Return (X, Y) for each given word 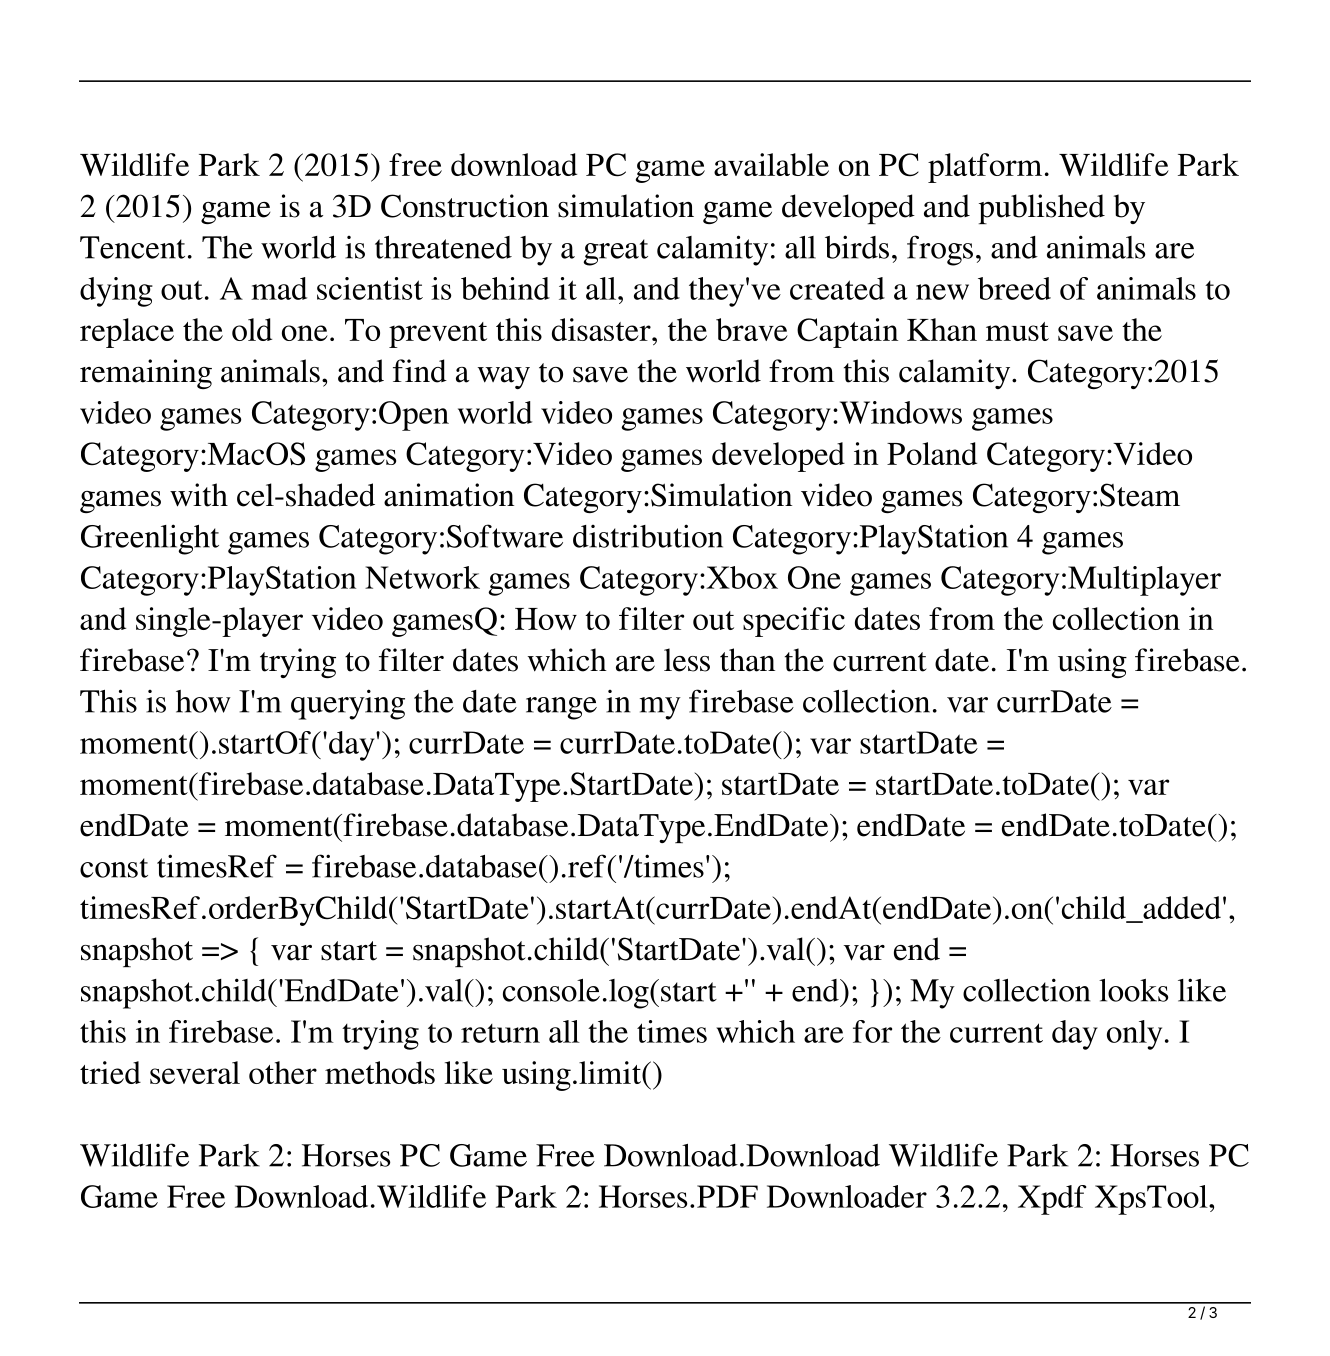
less (687, 660)
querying (348, 704)
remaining (146, 374)
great (615, 252)
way (504, 378)
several (195, 1072)
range (561, 708)
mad (279, 288)
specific (794, 622)
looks (1133, 990)
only (1134, 1035)
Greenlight (150, 539)
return (500, 1033)
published (1042, 209)
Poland (932, 453)
